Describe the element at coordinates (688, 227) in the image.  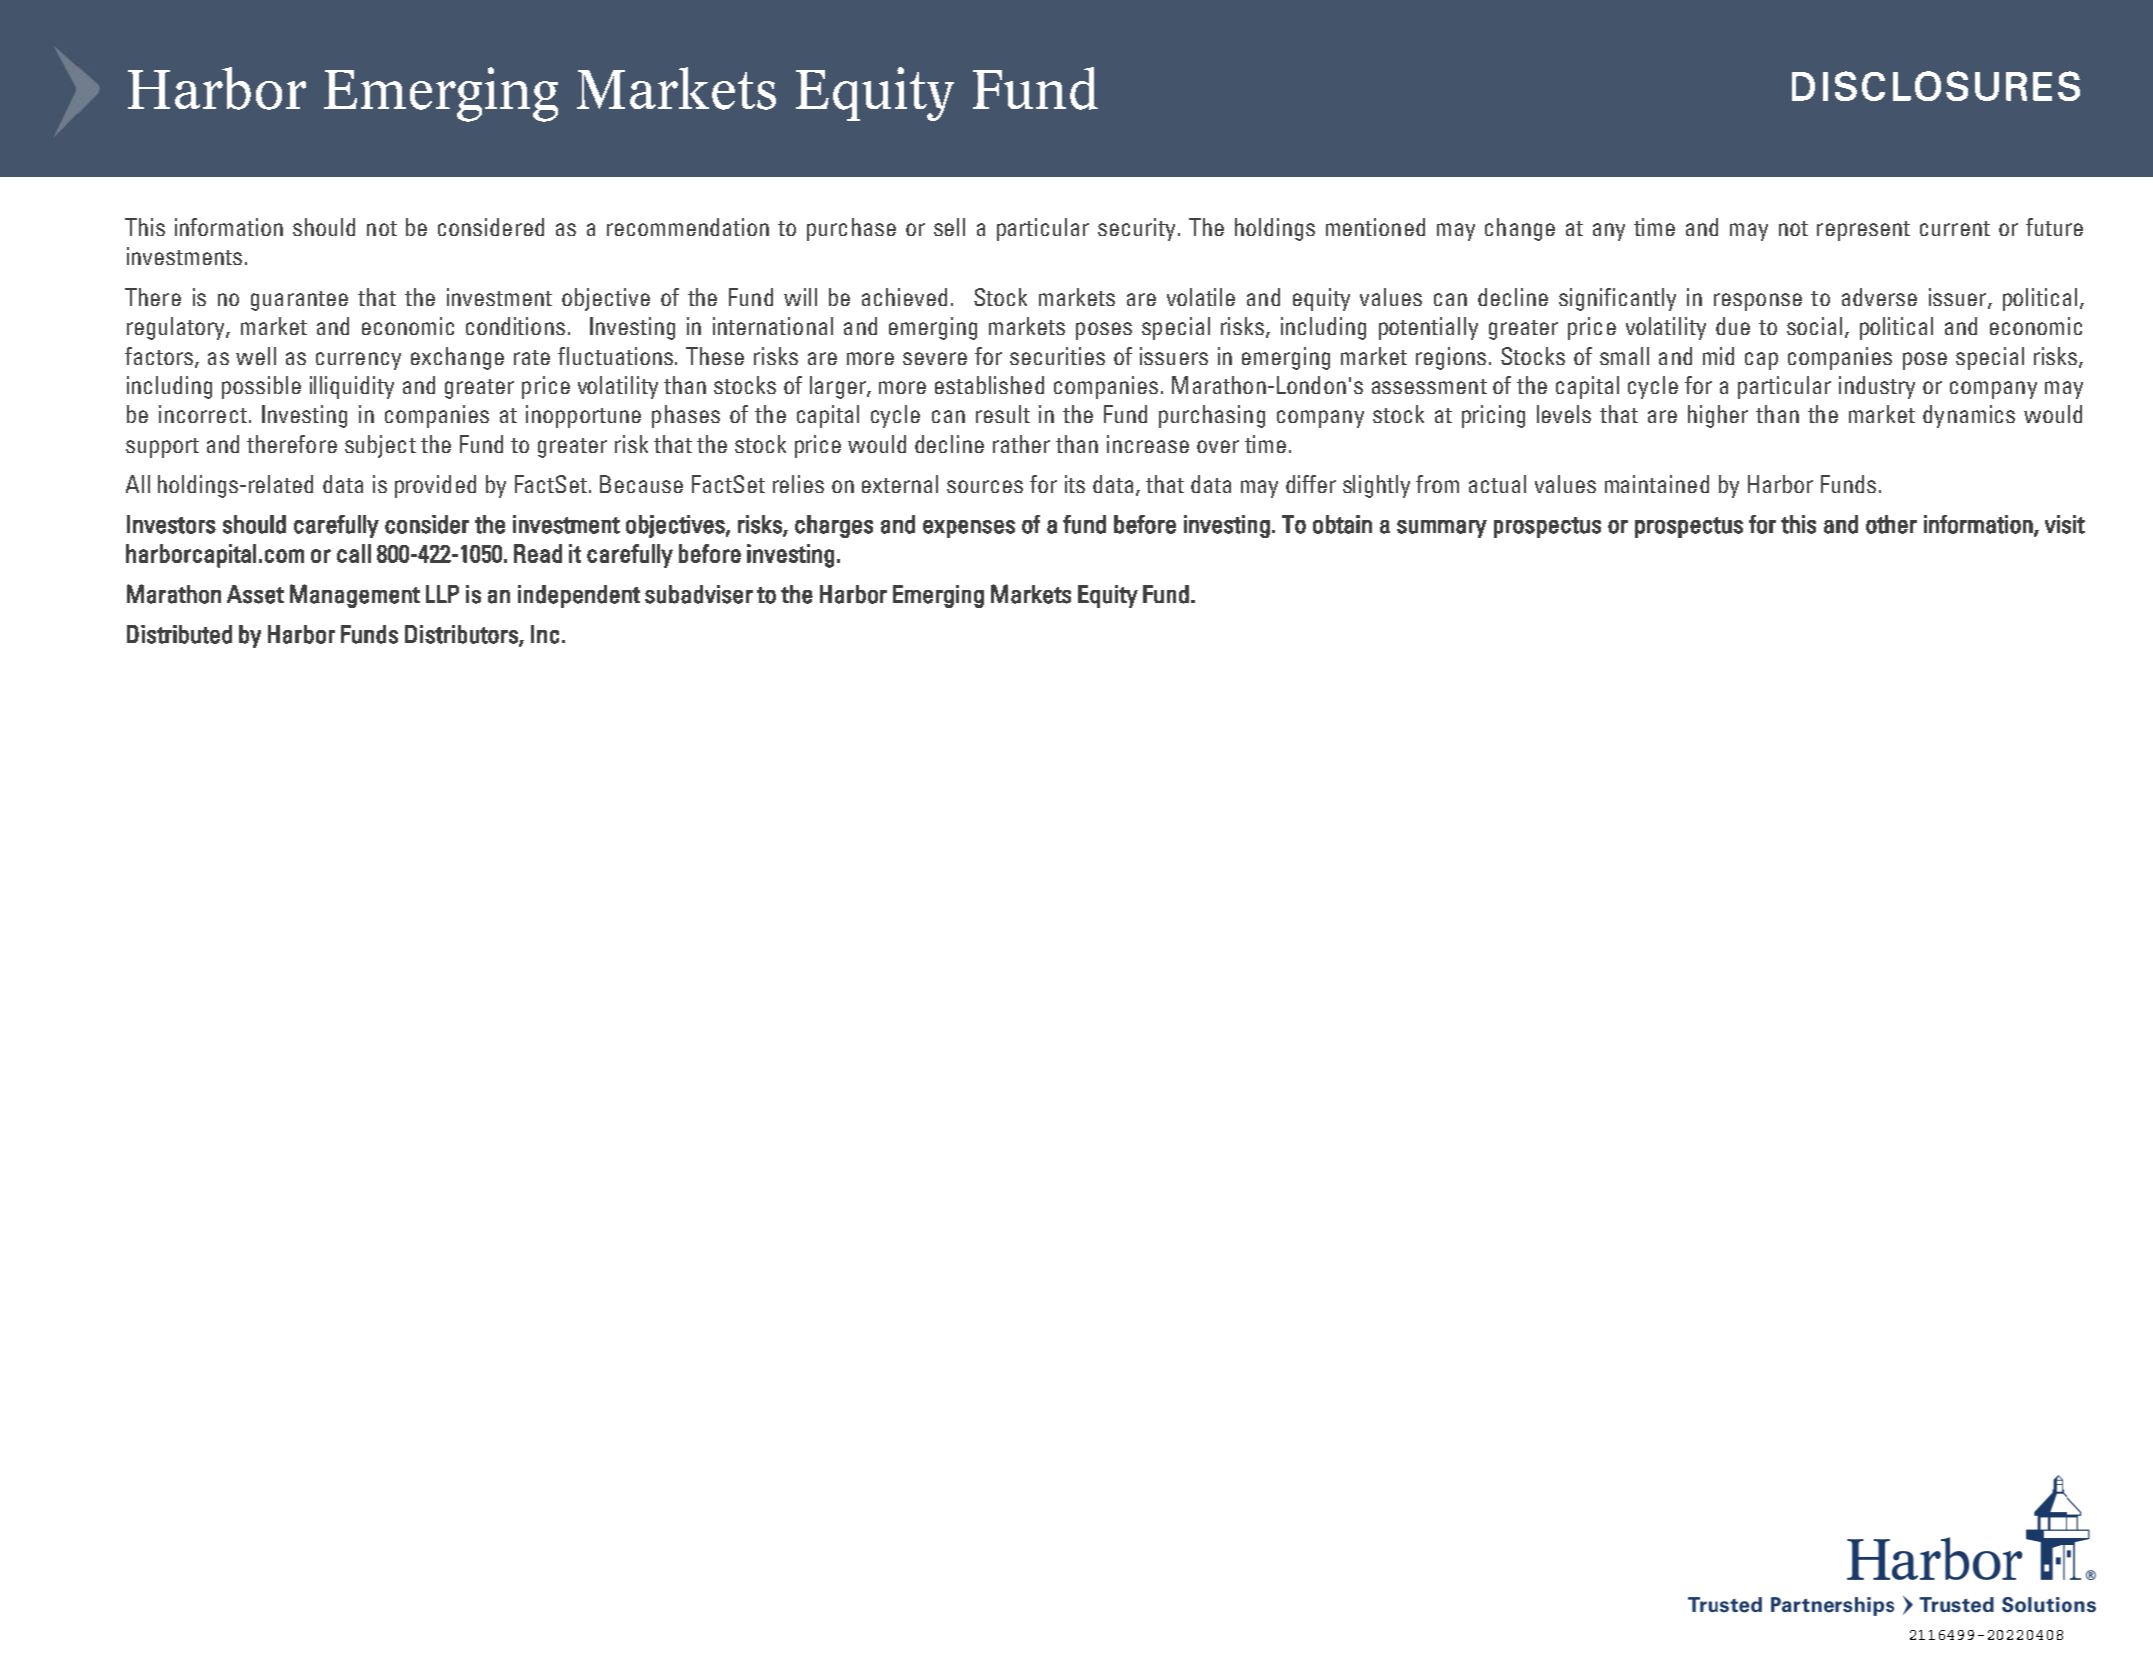
I see `recommendation` at that location.
